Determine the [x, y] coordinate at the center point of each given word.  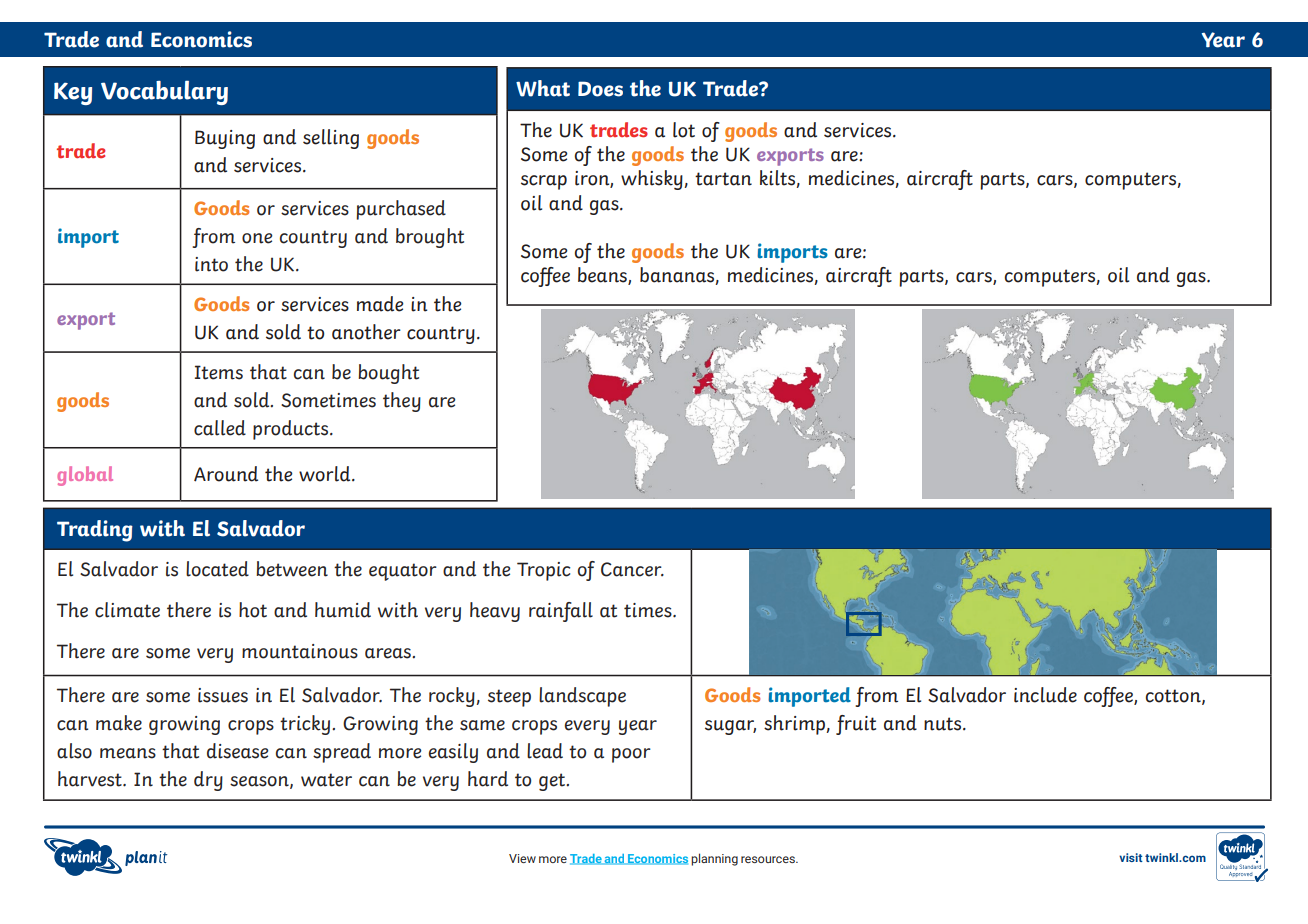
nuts [944, 724]
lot [684, 130]
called [220, 428]
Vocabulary [164, 92]
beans [603, 276]
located [217, 569]
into [211, 264]
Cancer [632, 569]
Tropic [543, 571]
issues [223, 695]
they [402, 402]
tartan [723, 179]
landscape [582, 697]
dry [208, 781]
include [1045, 695]
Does [600, 89]
